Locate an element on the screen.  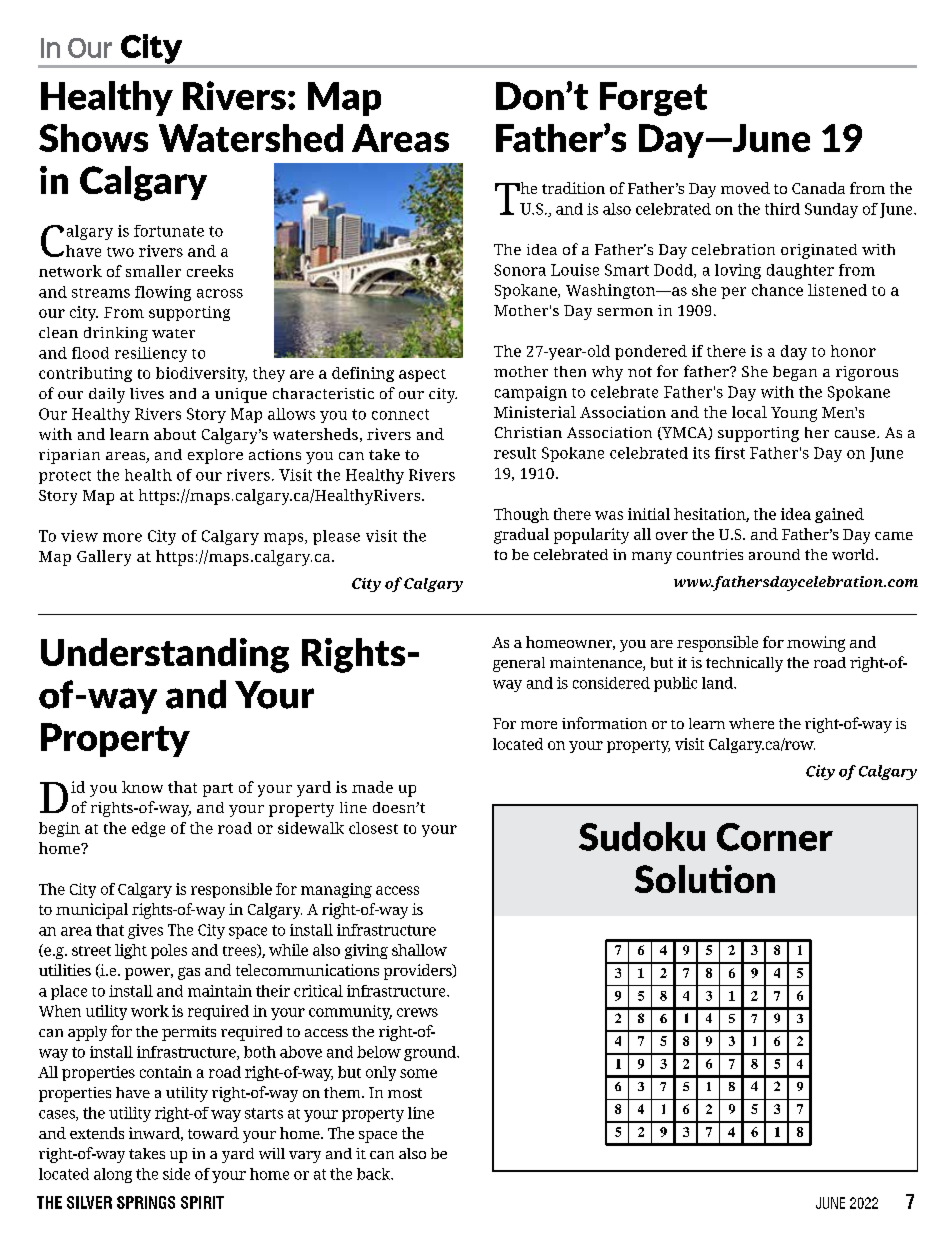
along is located at coordinates (113, 1175).
